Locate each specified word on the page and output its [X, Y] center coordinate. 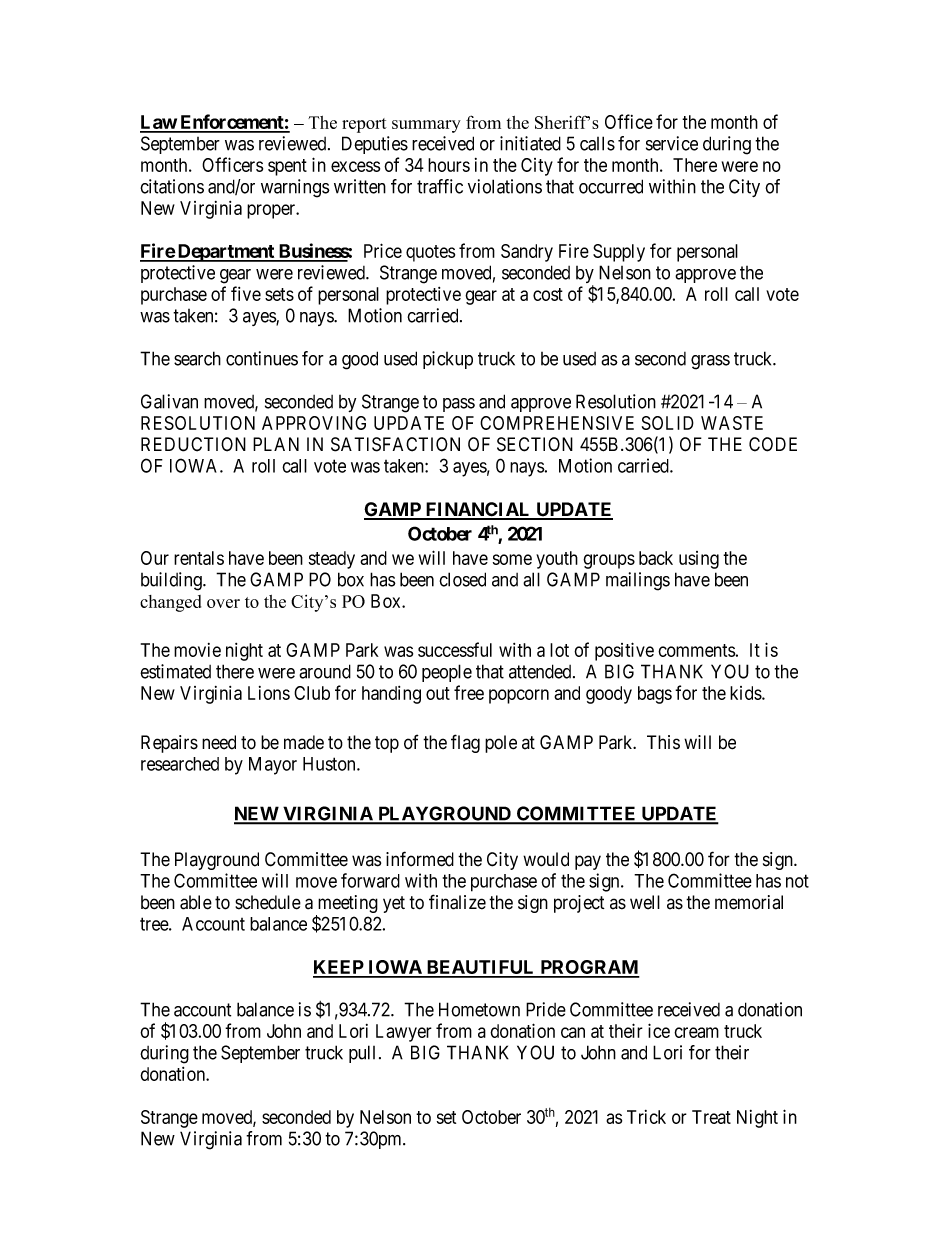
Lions [269, 693]
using [699, 560]
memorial [749, 902]
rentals [199, 558]
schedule [268, 902]
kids [746, 693]
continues [262, 358]
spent [287, 167]
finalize [457, 902]
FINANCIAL [478, 510]
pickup [448, 360]
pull [362, 1054]
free [469, 692]
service [672, 143]
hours [449, 165]
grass [710, 362]
